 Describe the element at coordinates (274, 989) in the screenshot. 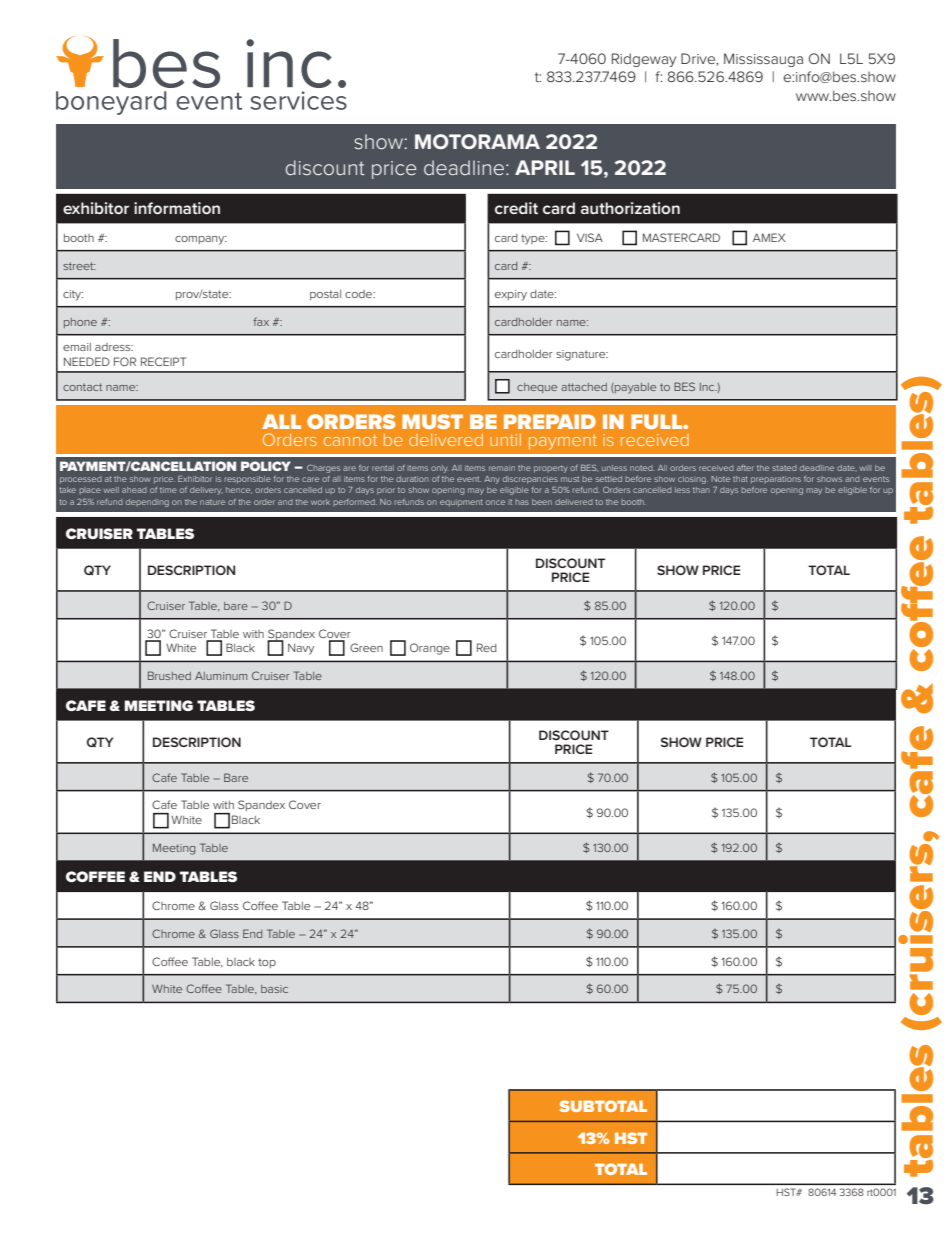

I see `basic` at that location.
